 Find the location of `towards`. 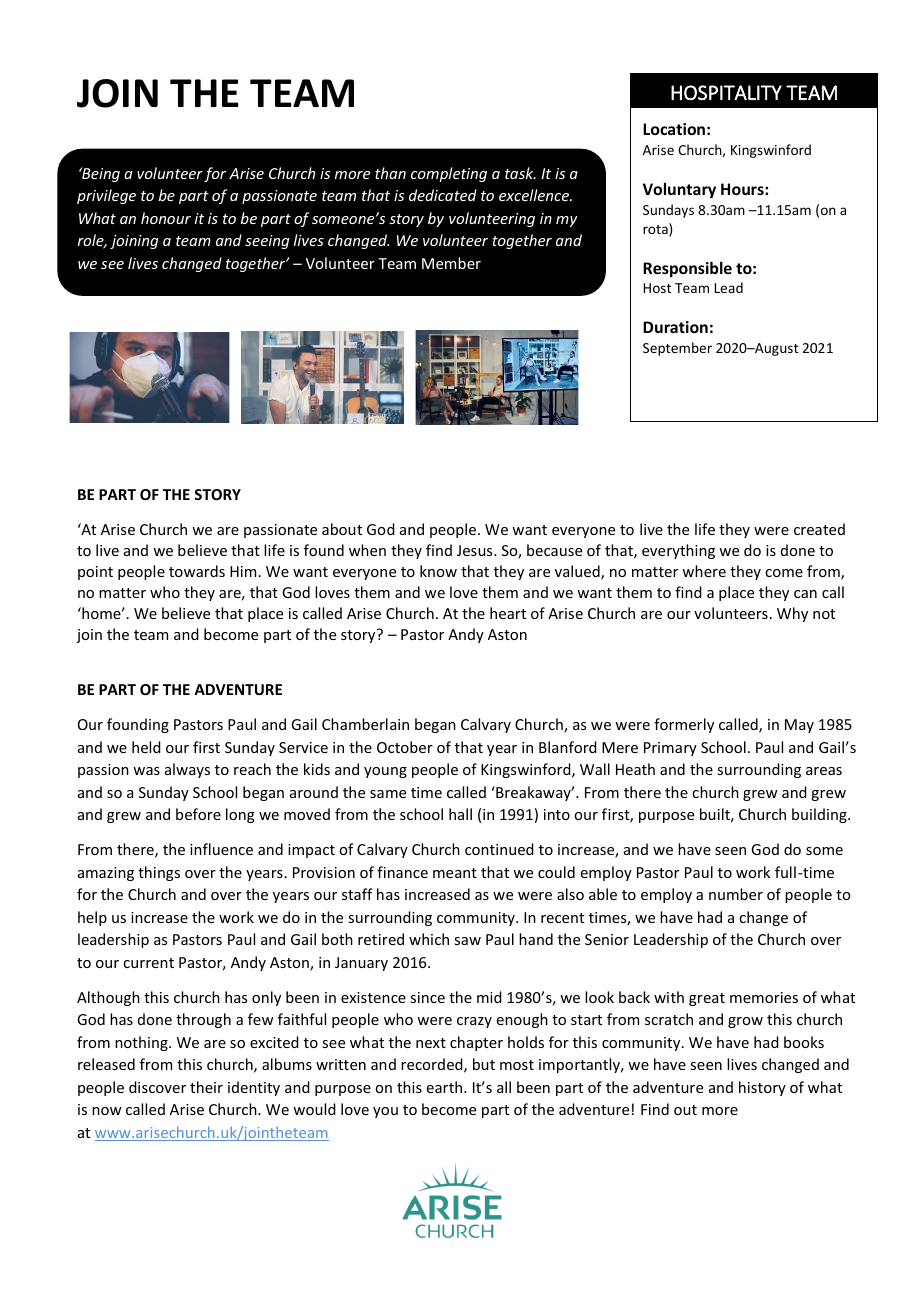

towards is located at coordinates (197, 571).
